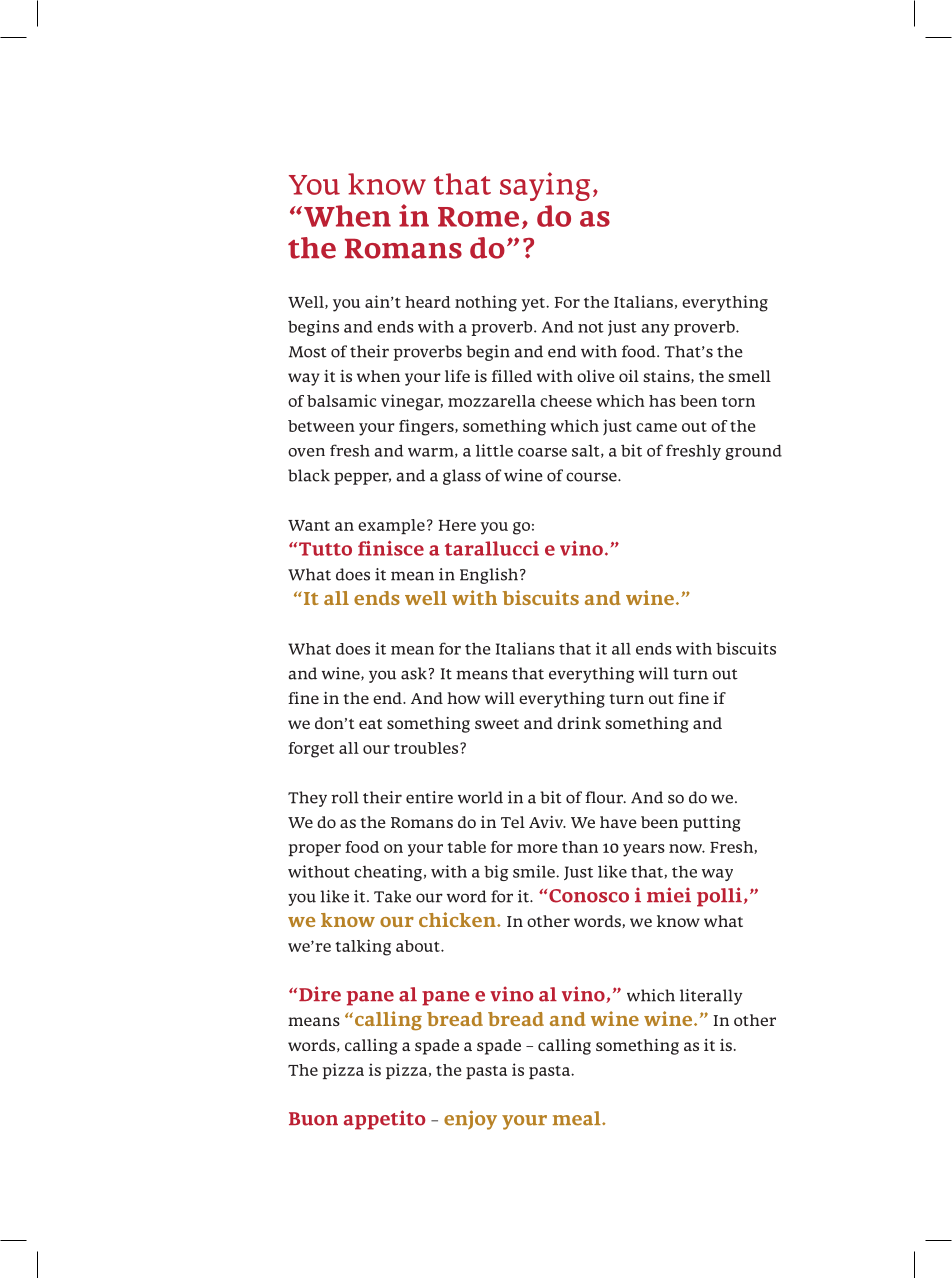 This screenshot has height=1278, width=952. I want to click on Dire, so click(320, 994).
